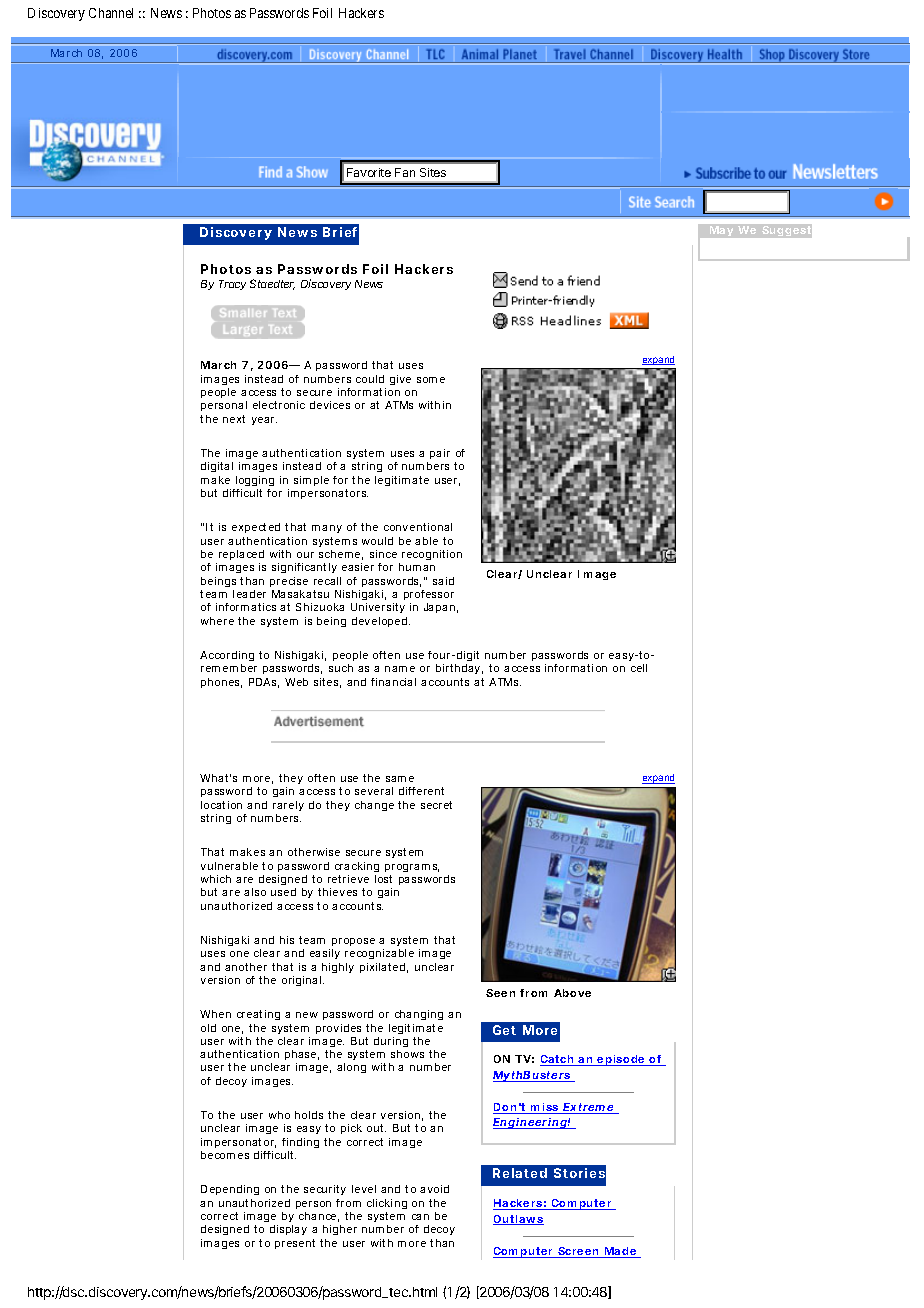 The image size is (924, 1308). Describe the element at coordinates (381, 622) in the screenshot. I see `developed` at that location.
